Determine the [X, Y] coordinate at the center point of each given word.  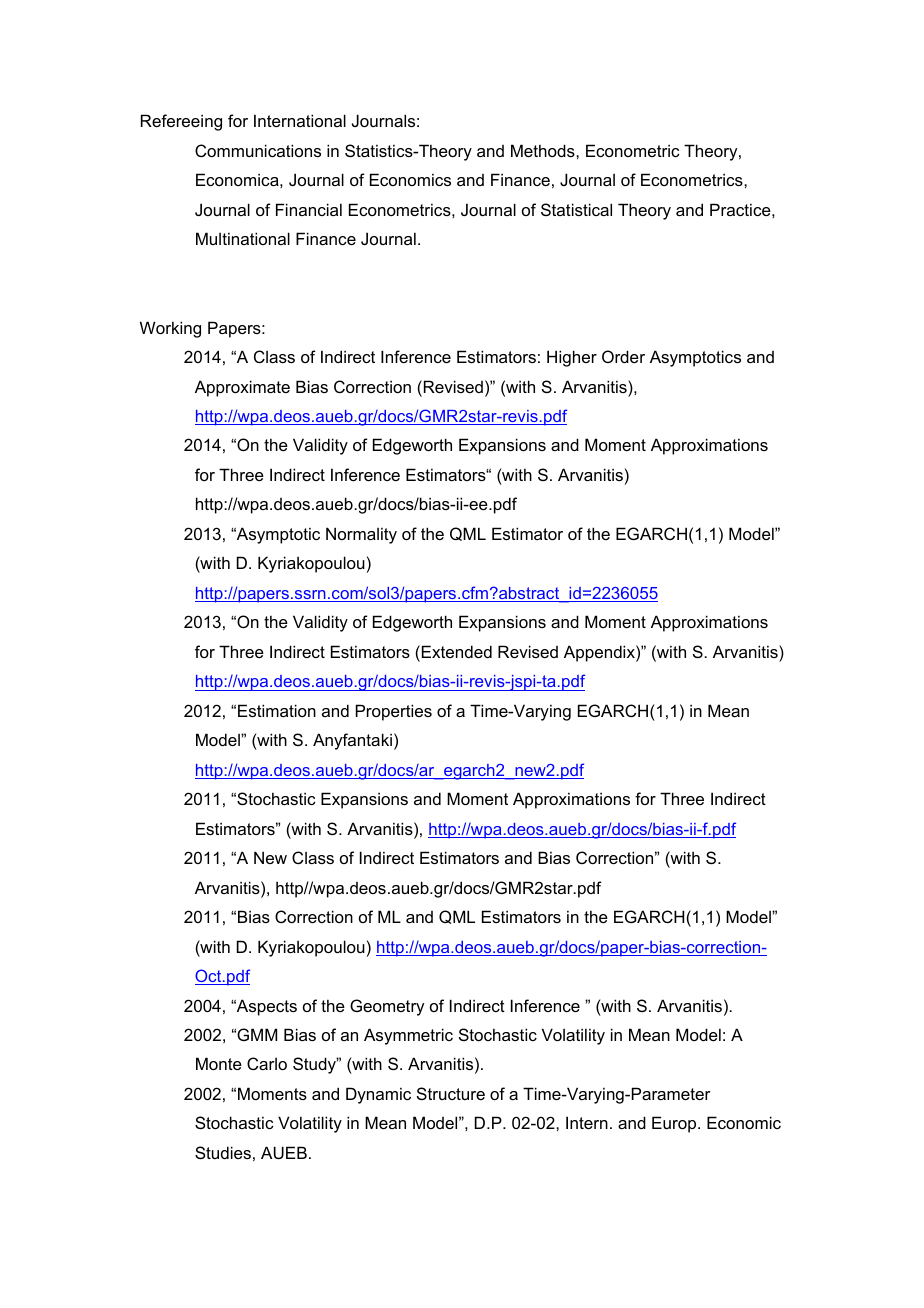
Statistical [576, 209]
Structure [451, 1093]
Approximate [242, 388]
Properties [394, 712]
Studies [223, 1152]
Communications [258, 150]
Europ [675, 1124]
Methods [544, 150]
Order [623, 356]
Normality [361, 535]
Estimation [277, 710]
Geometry [387, 1007]
